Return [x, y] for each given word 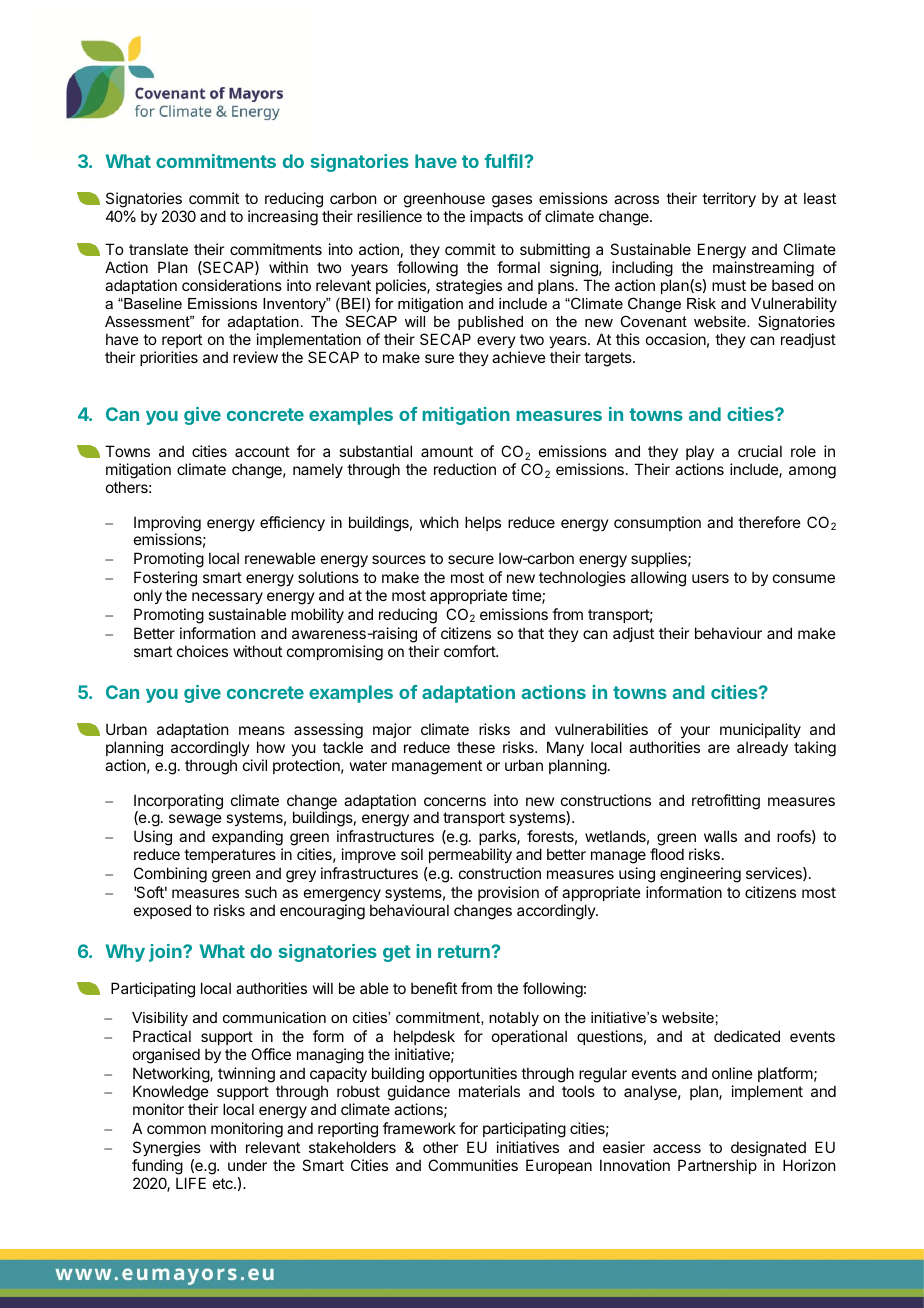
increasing [283, 218]
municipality [760, 732]
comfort [470, 651]
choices [202, 651]
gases [512, 201]
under [247, 1165]
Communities [473, 1165]
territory [729, 199]
